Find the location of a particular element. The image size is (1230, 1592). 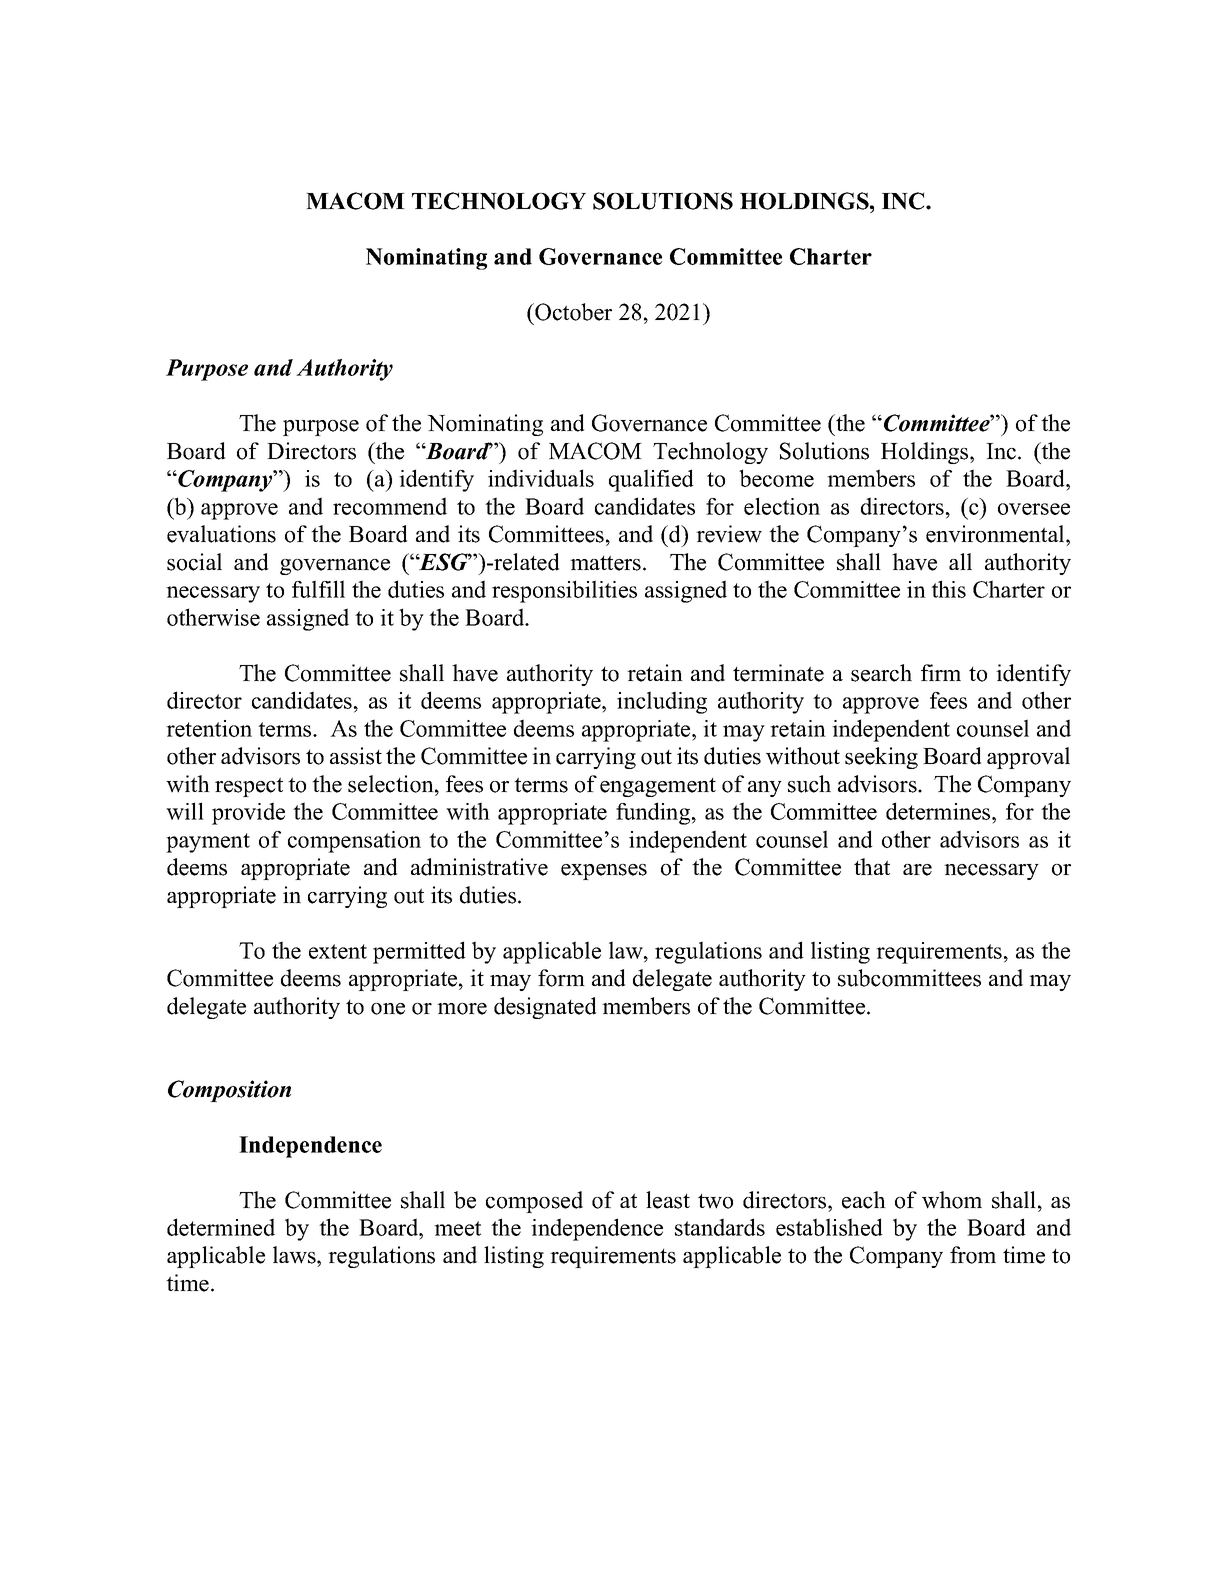

this is located at coordinates (948, 589).
